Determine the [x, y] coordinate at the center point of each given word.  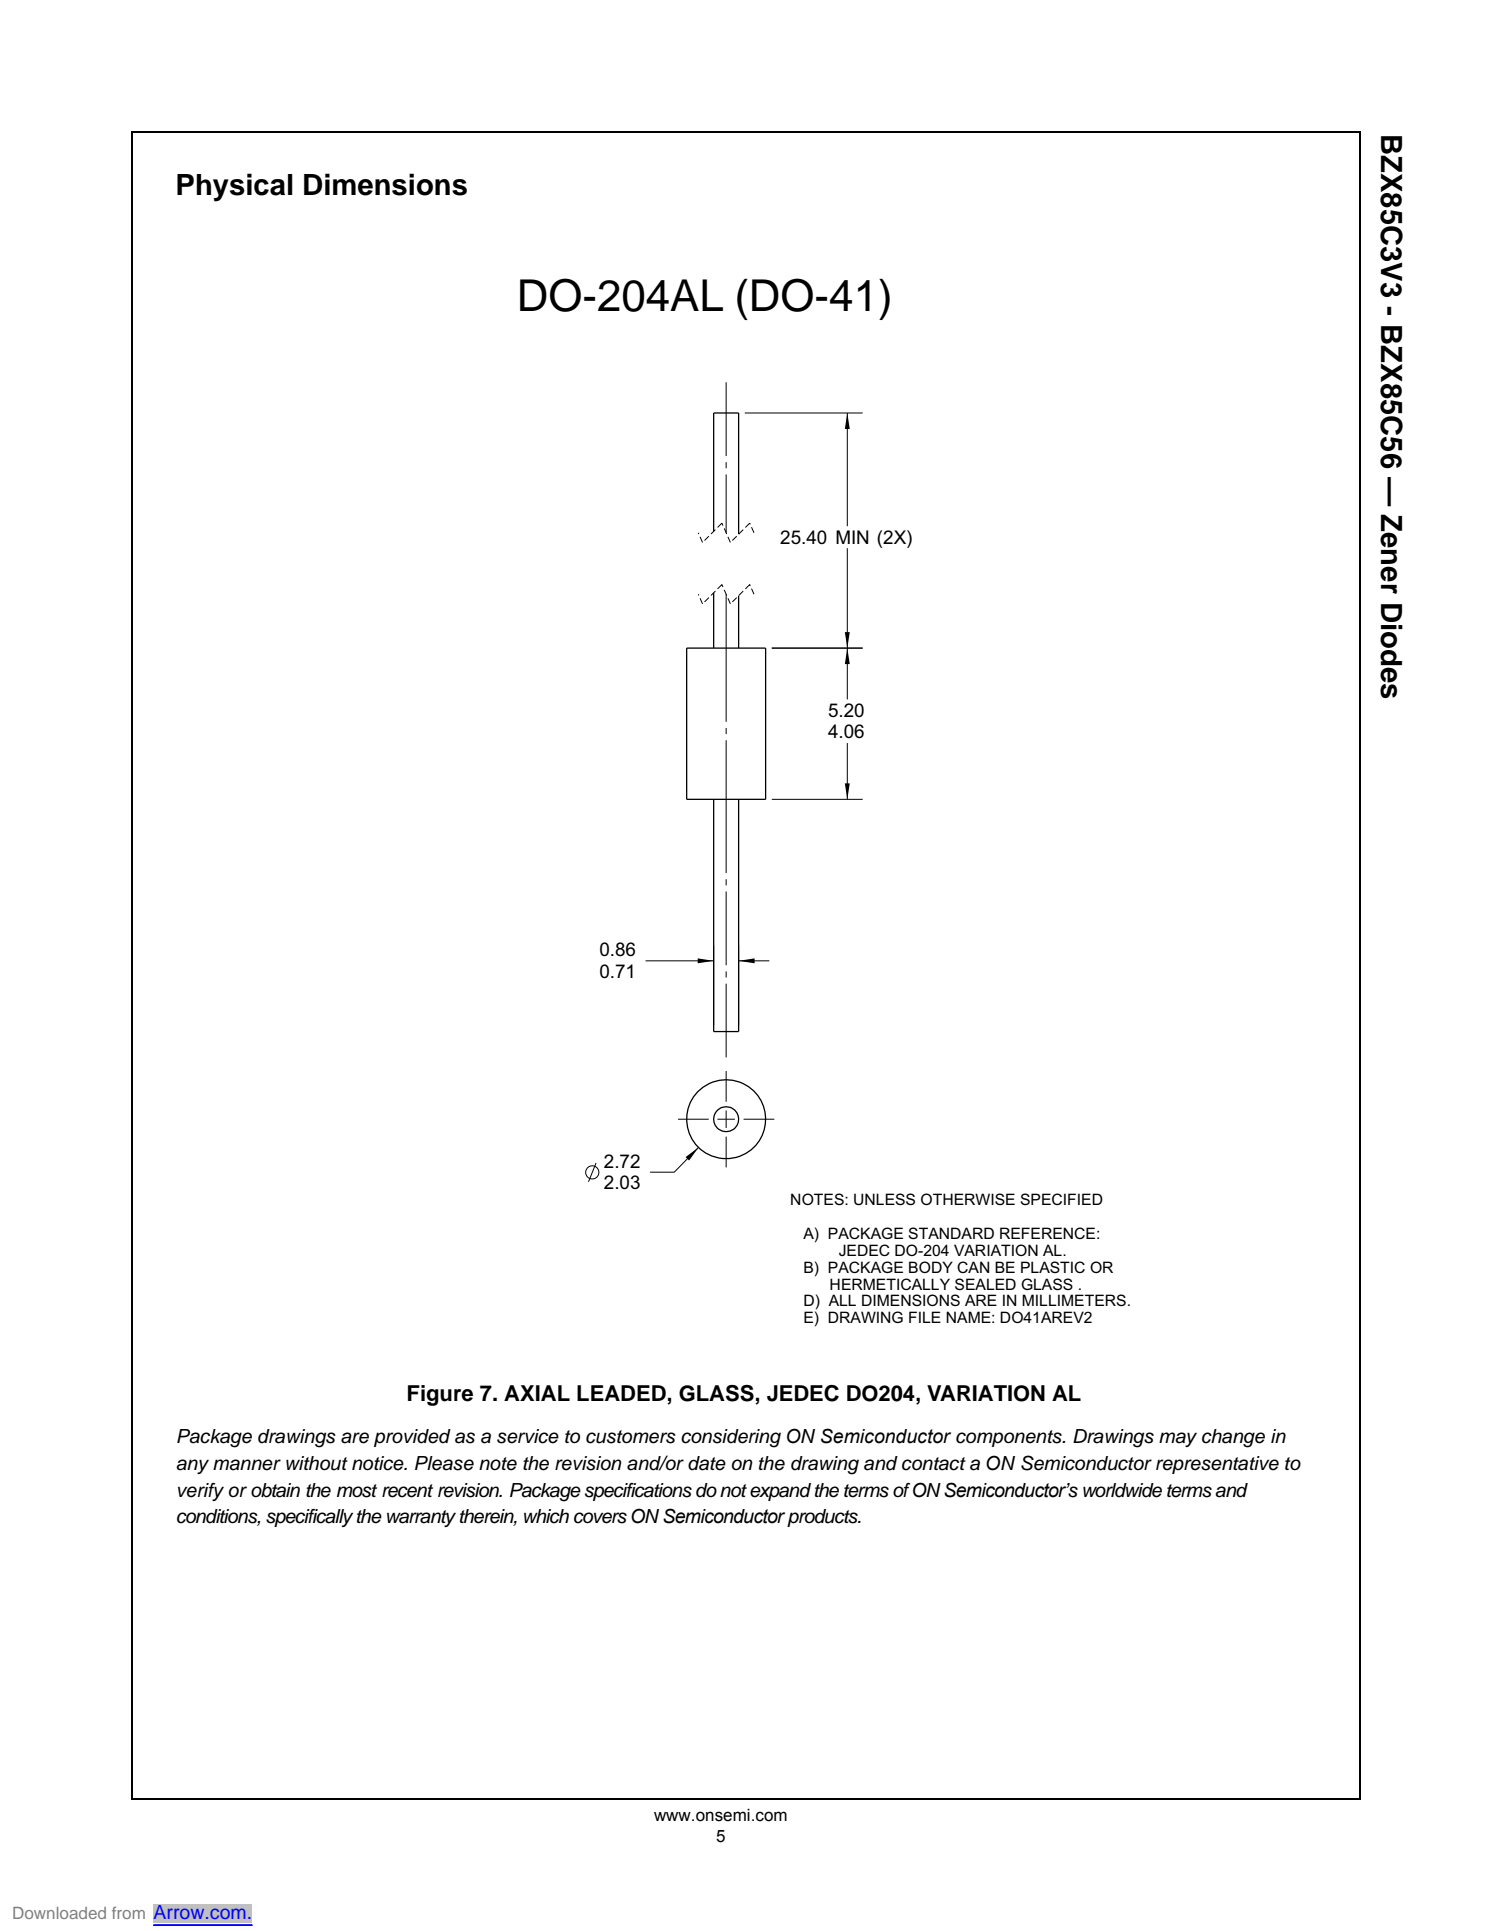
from [128, 1913]
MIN [852, 537]
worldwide [1122, 1490]
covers [600, 1518]
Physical [235, 187]
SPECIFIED [1061, 1199]
